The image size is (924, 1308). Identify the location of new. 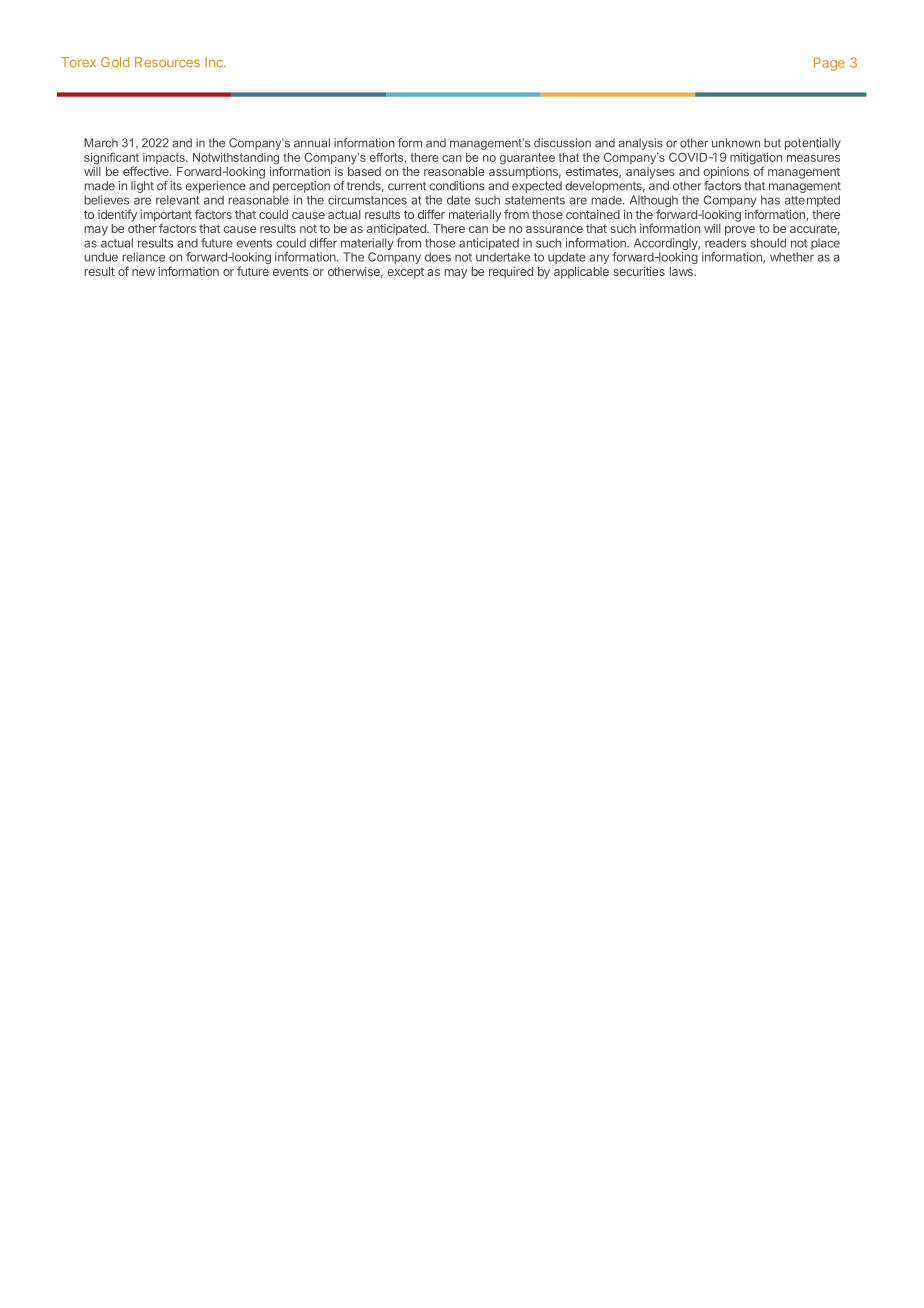
(143, 272).
